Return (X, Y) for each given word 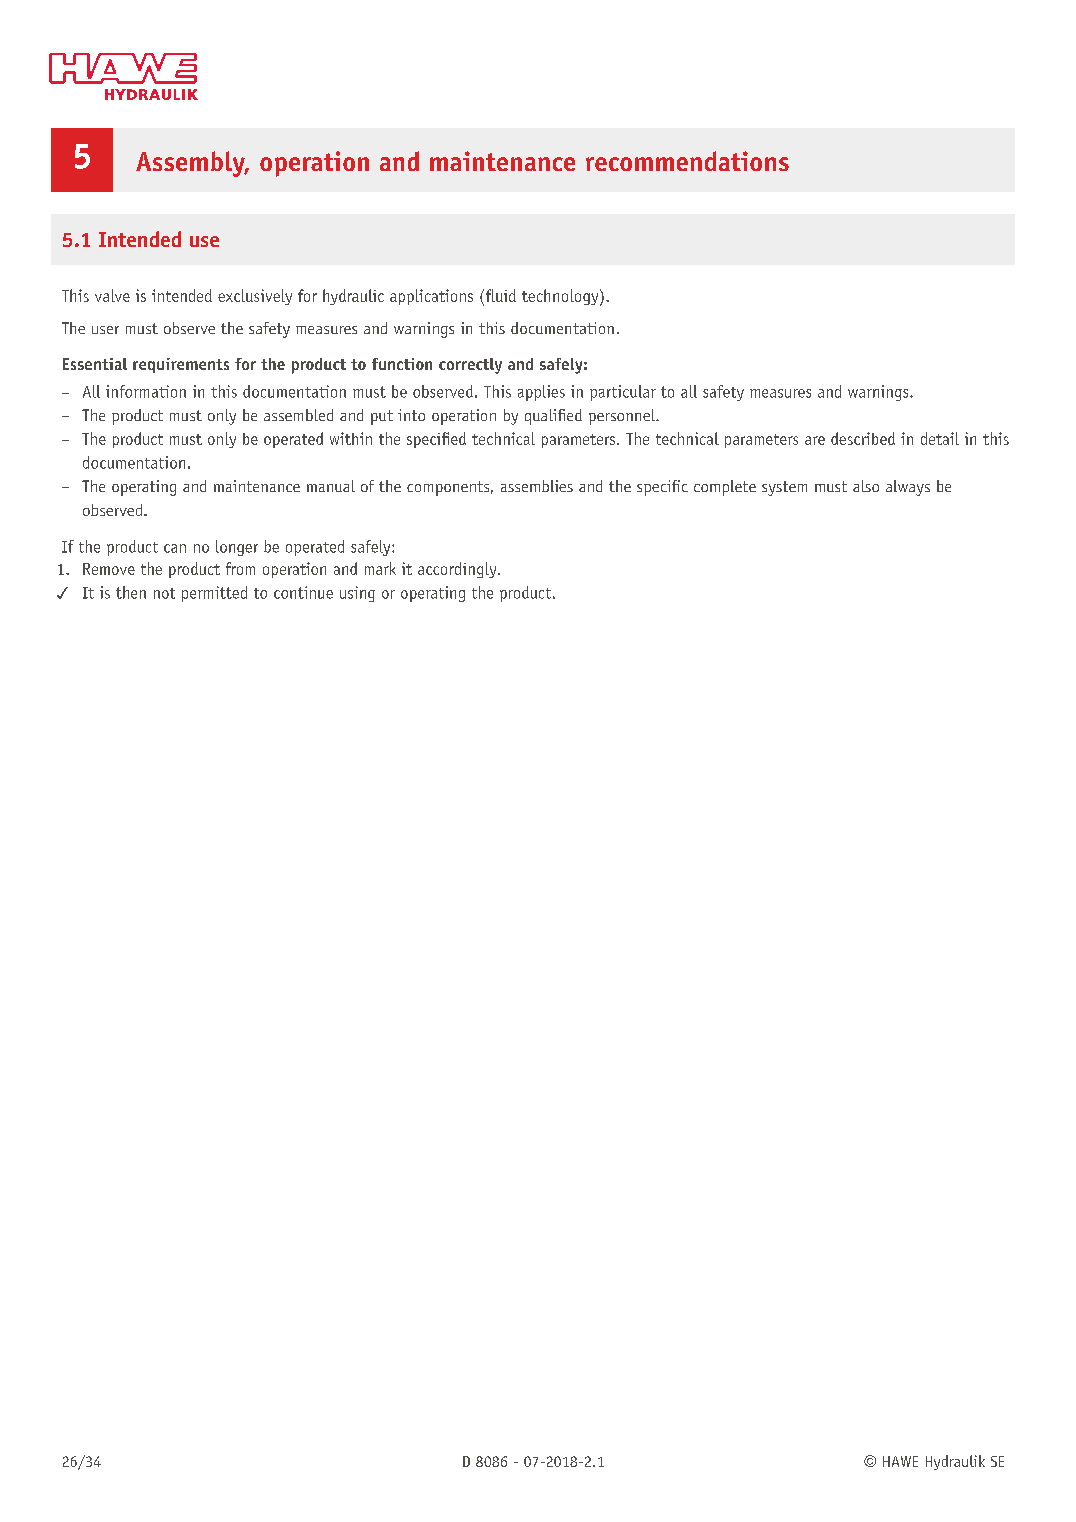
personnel (623, 417)
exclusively (255, 297)
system (784, 488)
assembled (298, 415)
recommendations (687, 161)
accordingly (458, 570)
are (815, 440)
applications (431, 297)
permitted (214, 594)
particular (623, 393)
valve (112, 295)
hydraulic (353, 297)
